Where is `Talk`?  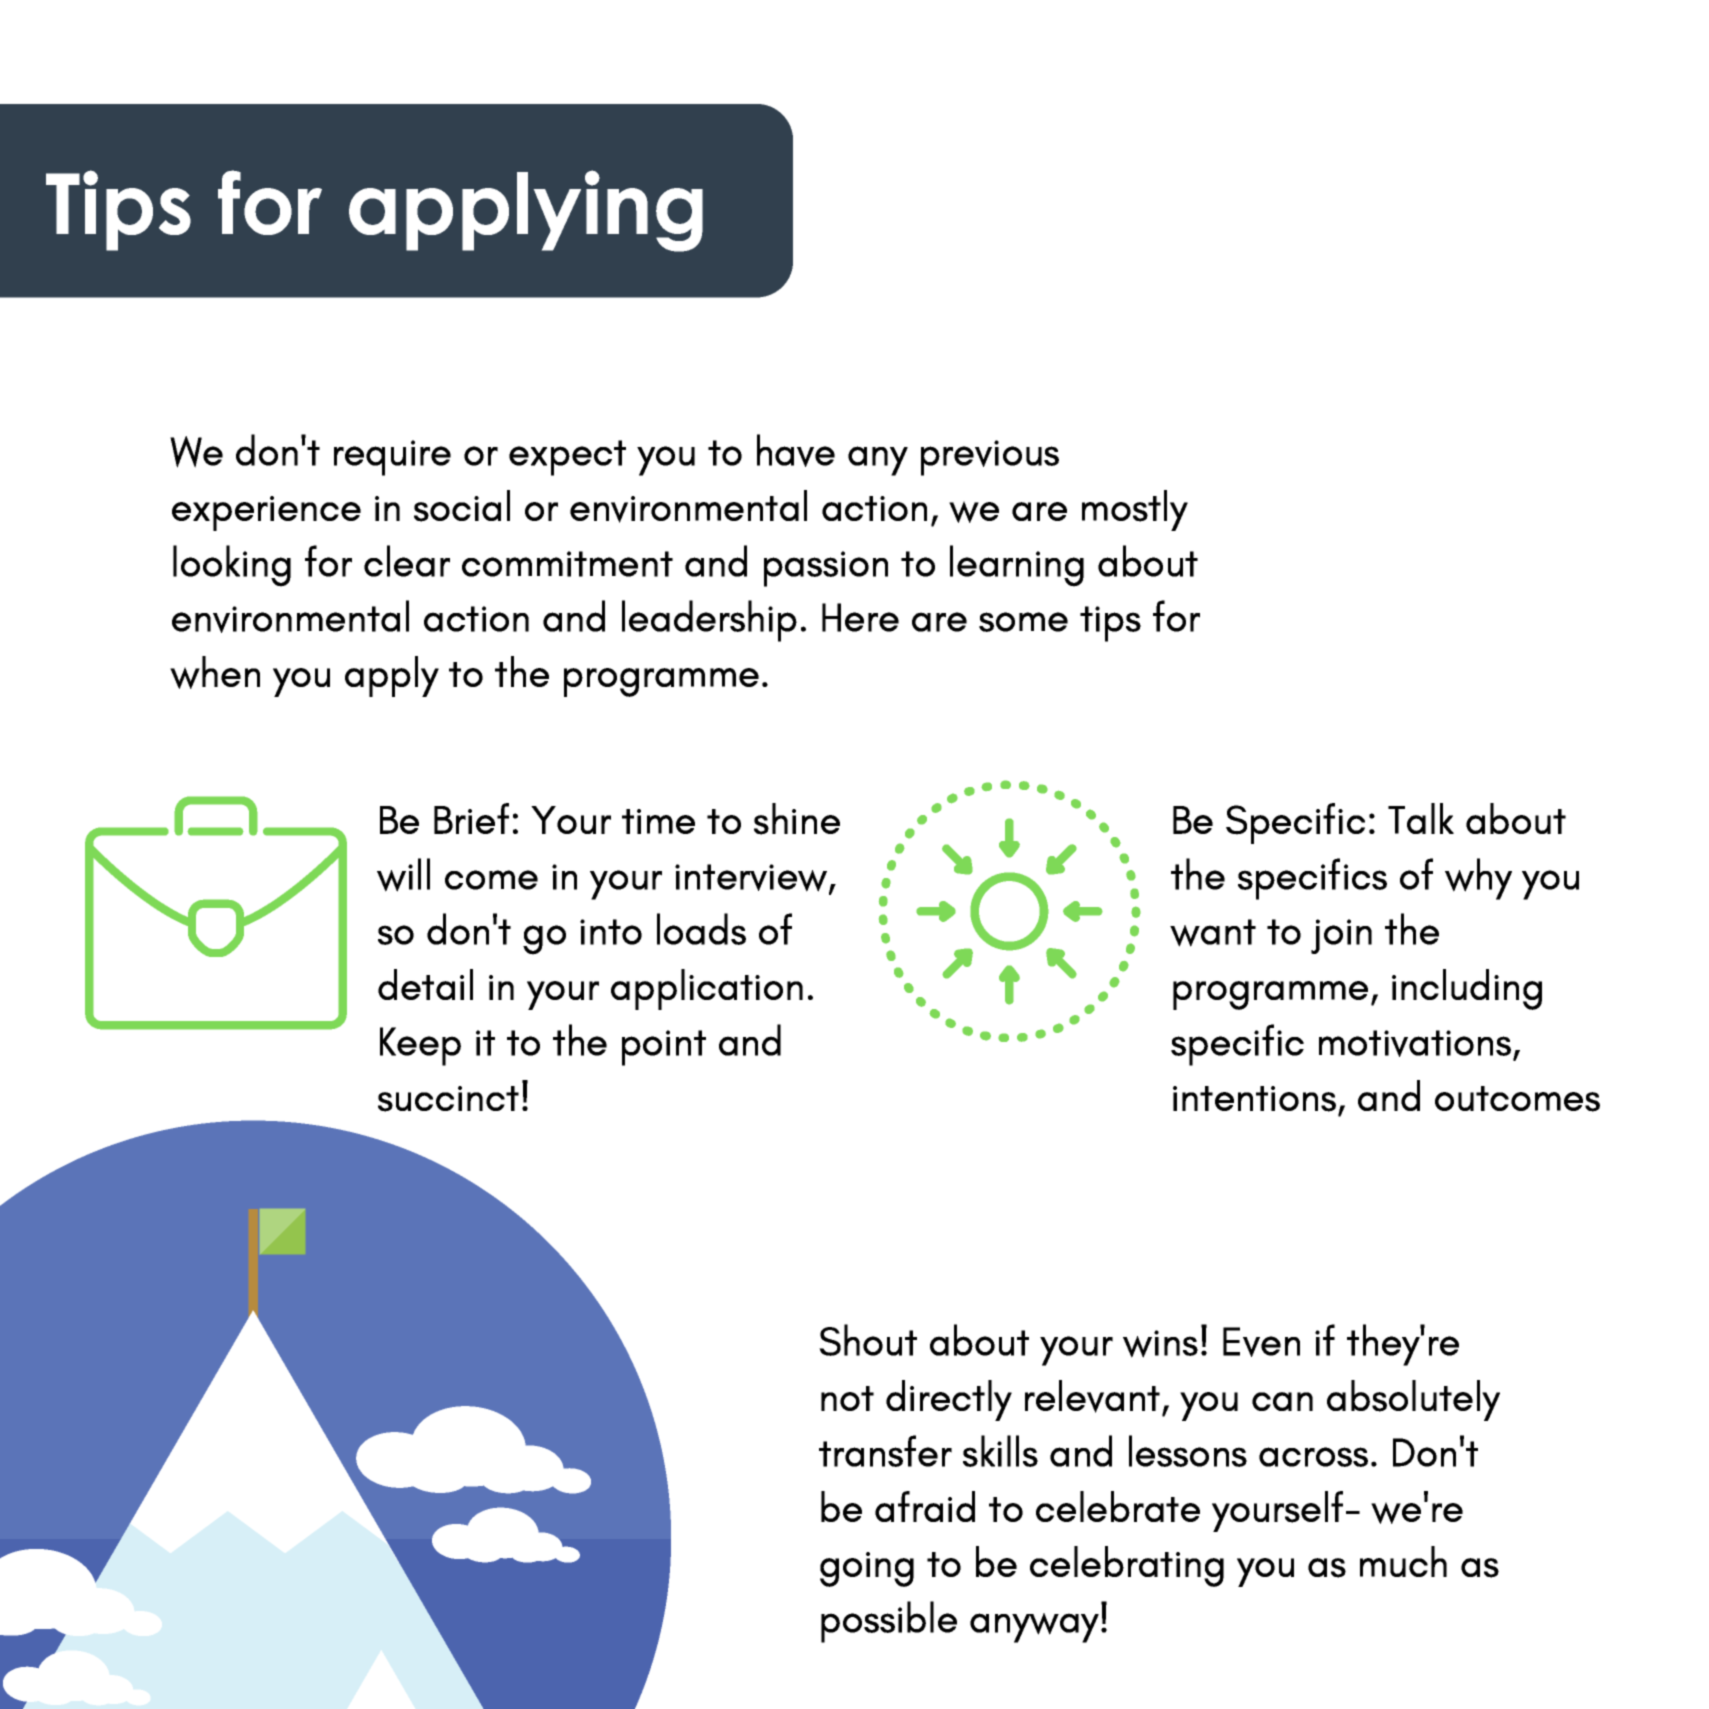
Talk is located at coordinates (1421, 818).
